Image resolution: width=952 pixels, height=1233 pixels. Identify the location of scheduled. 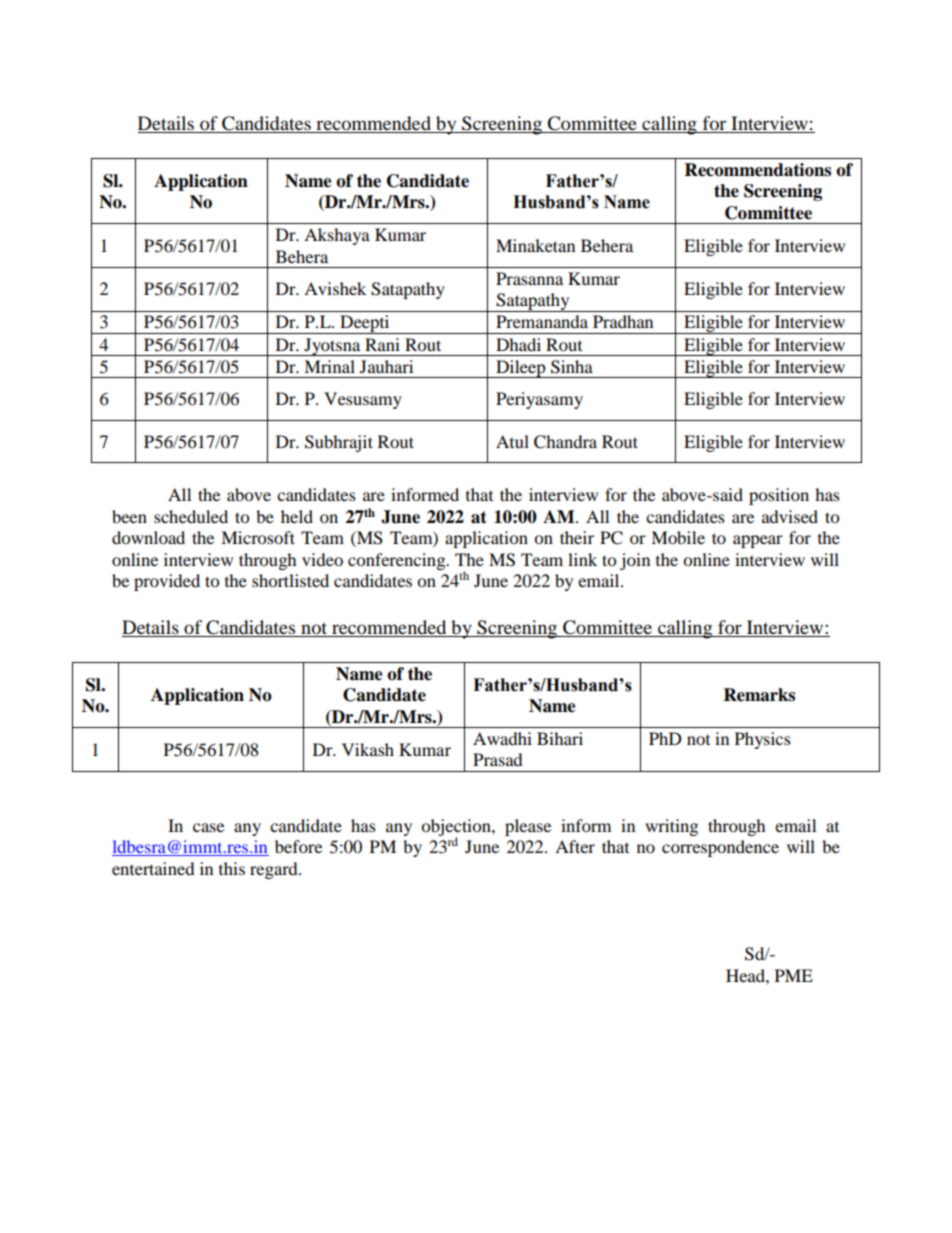
(191, 516).
